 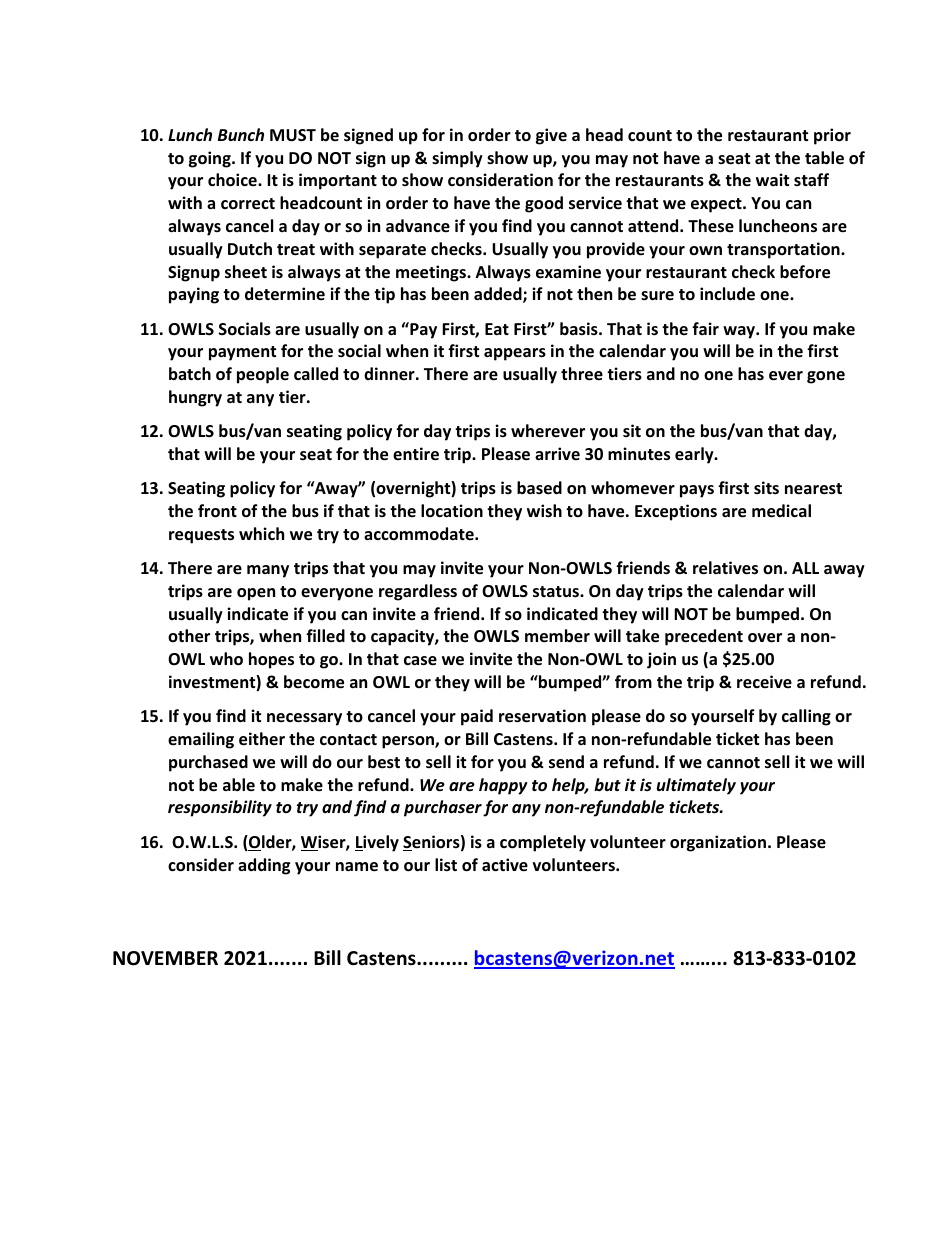 I want to click on wait, so click(x=772, y=179).
